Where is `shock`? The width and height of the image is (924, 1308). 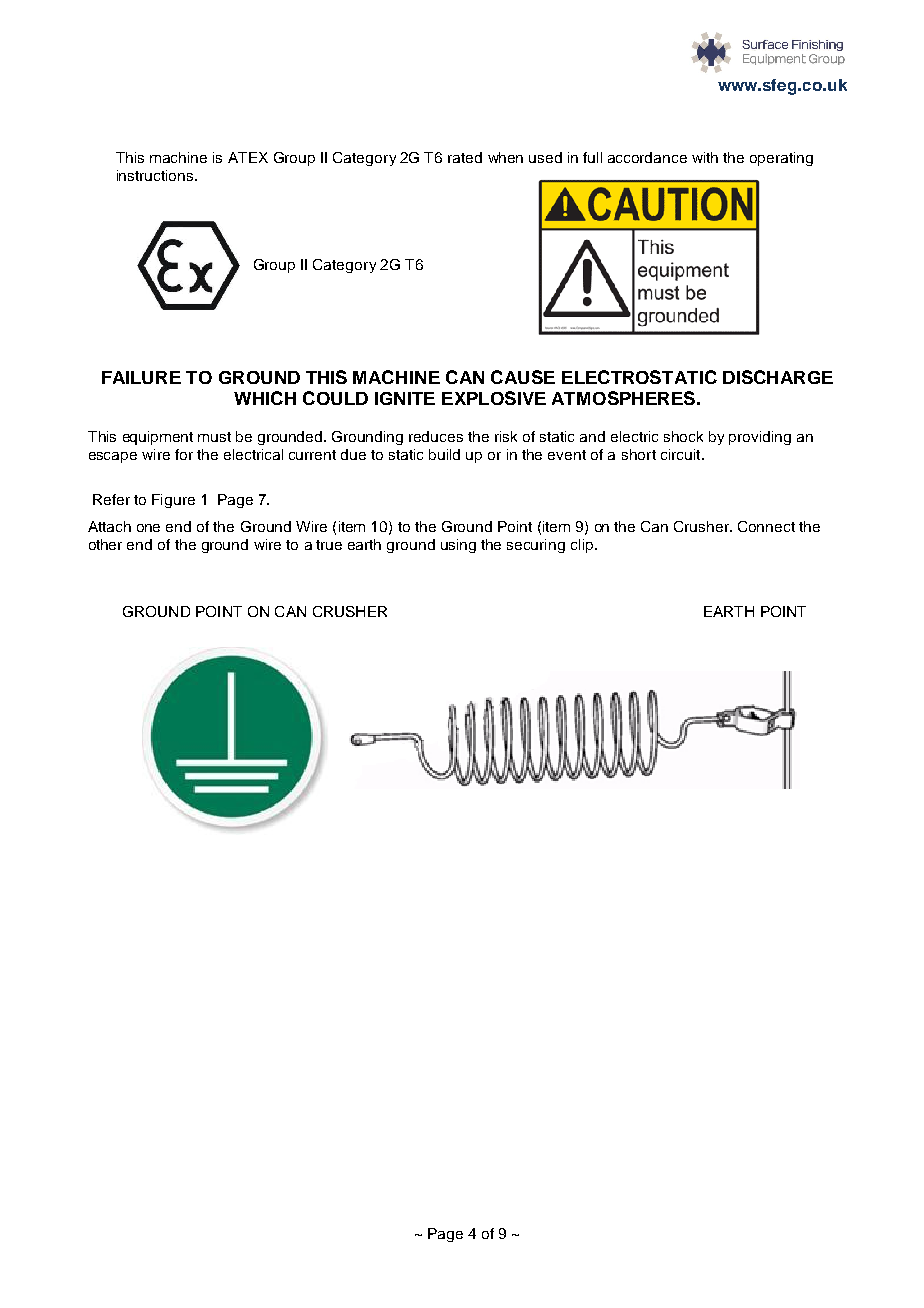
shock is located at coordinates (683, 436).
